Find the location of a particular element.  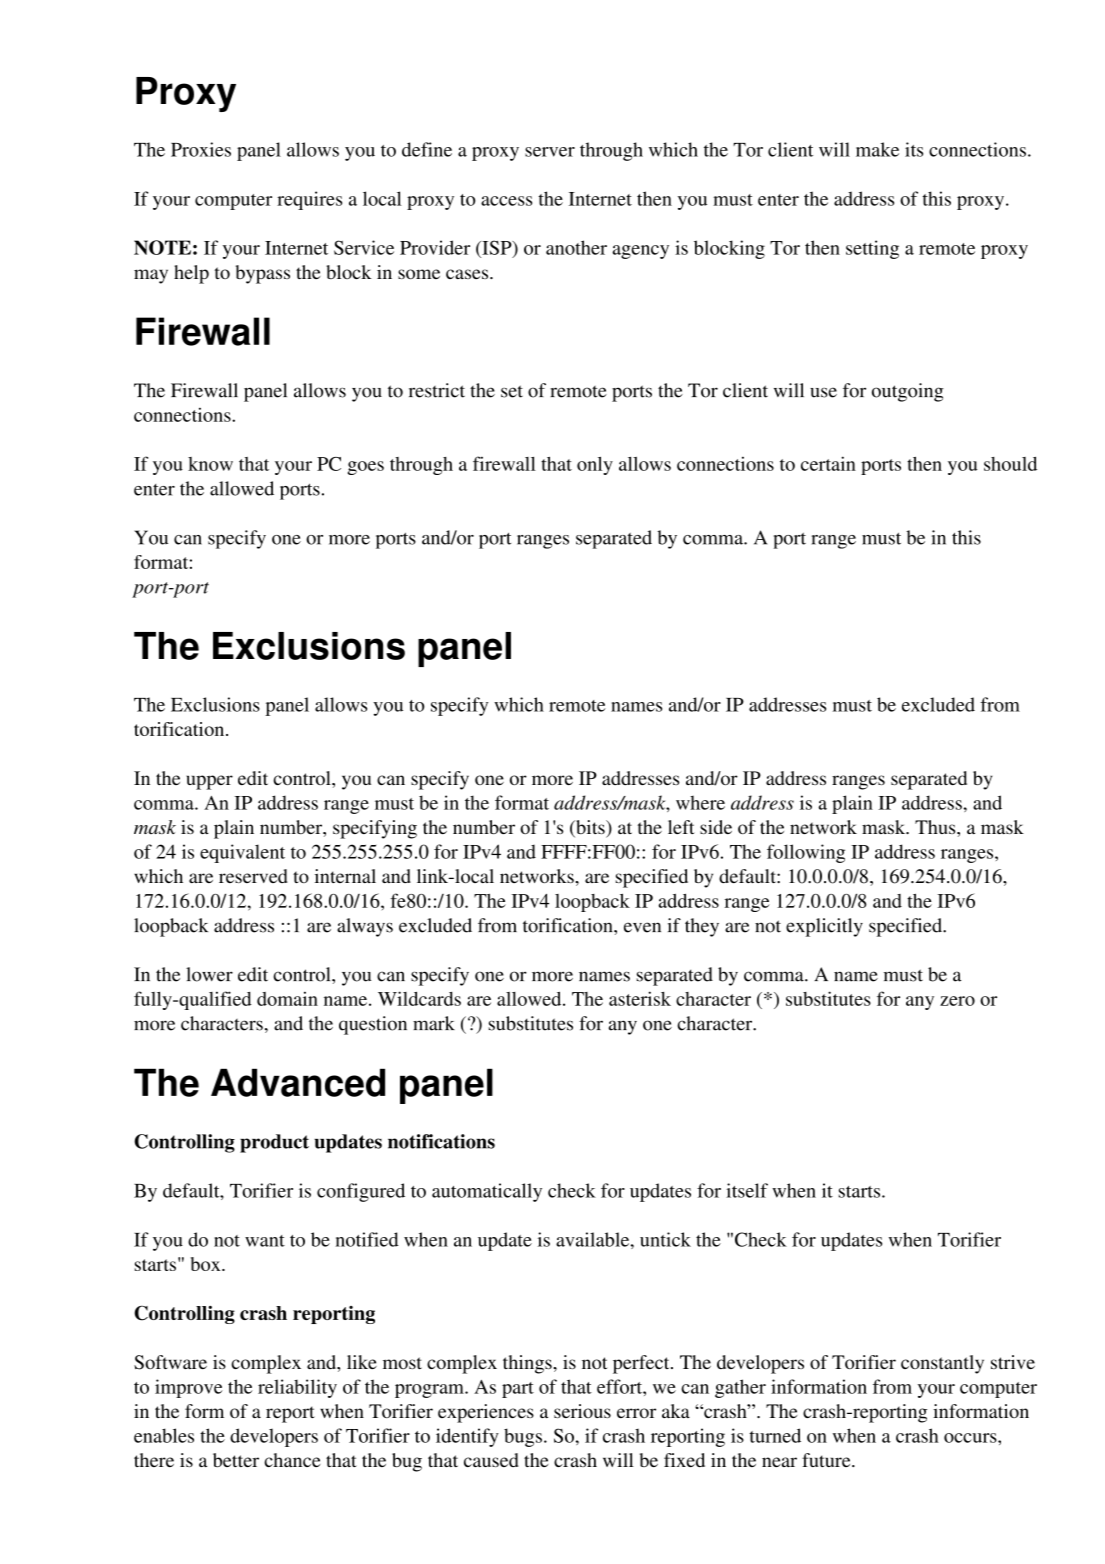

better is located at coordinates (236, 1460).
